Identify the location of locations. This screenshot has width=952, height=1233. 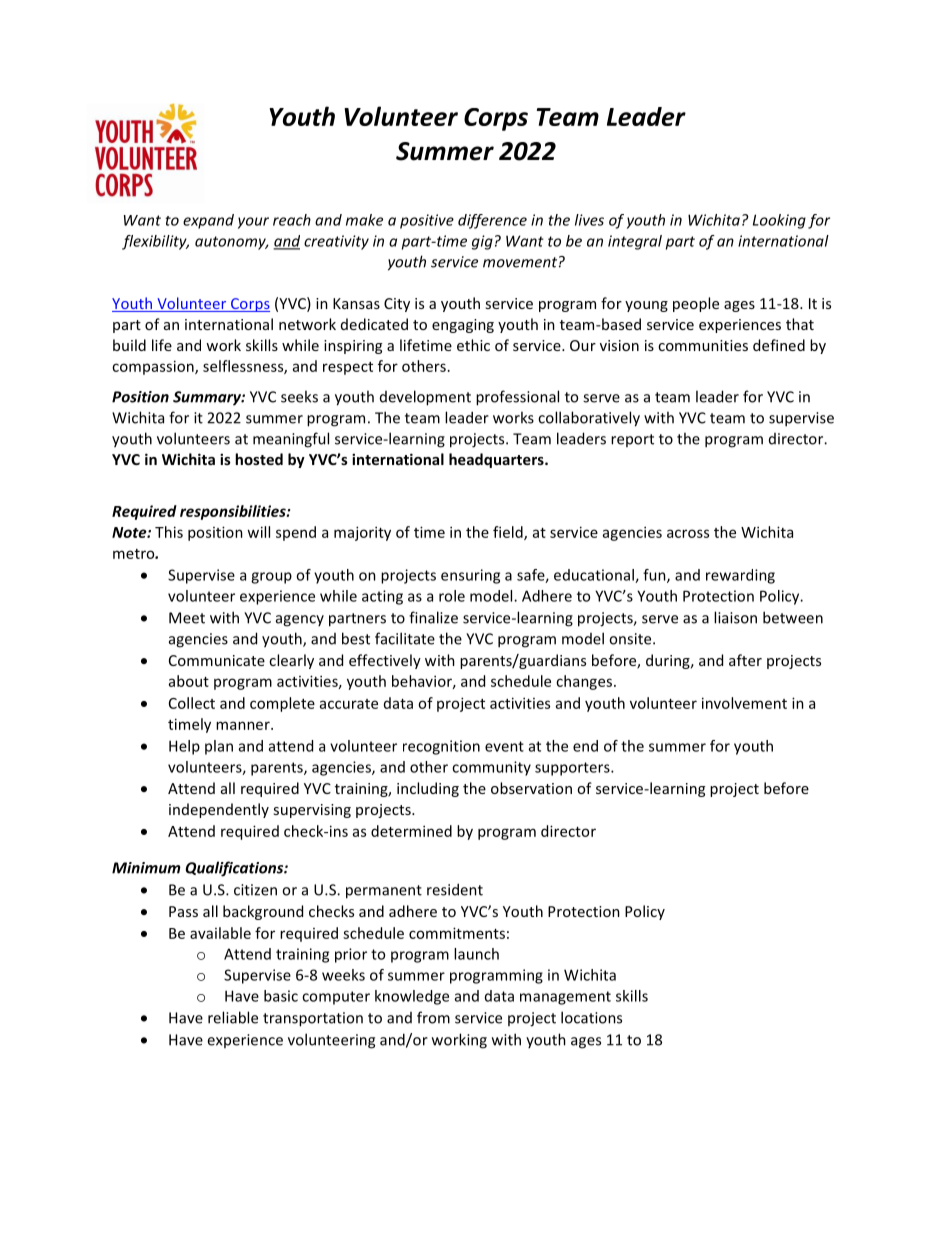
(591, 1017).
